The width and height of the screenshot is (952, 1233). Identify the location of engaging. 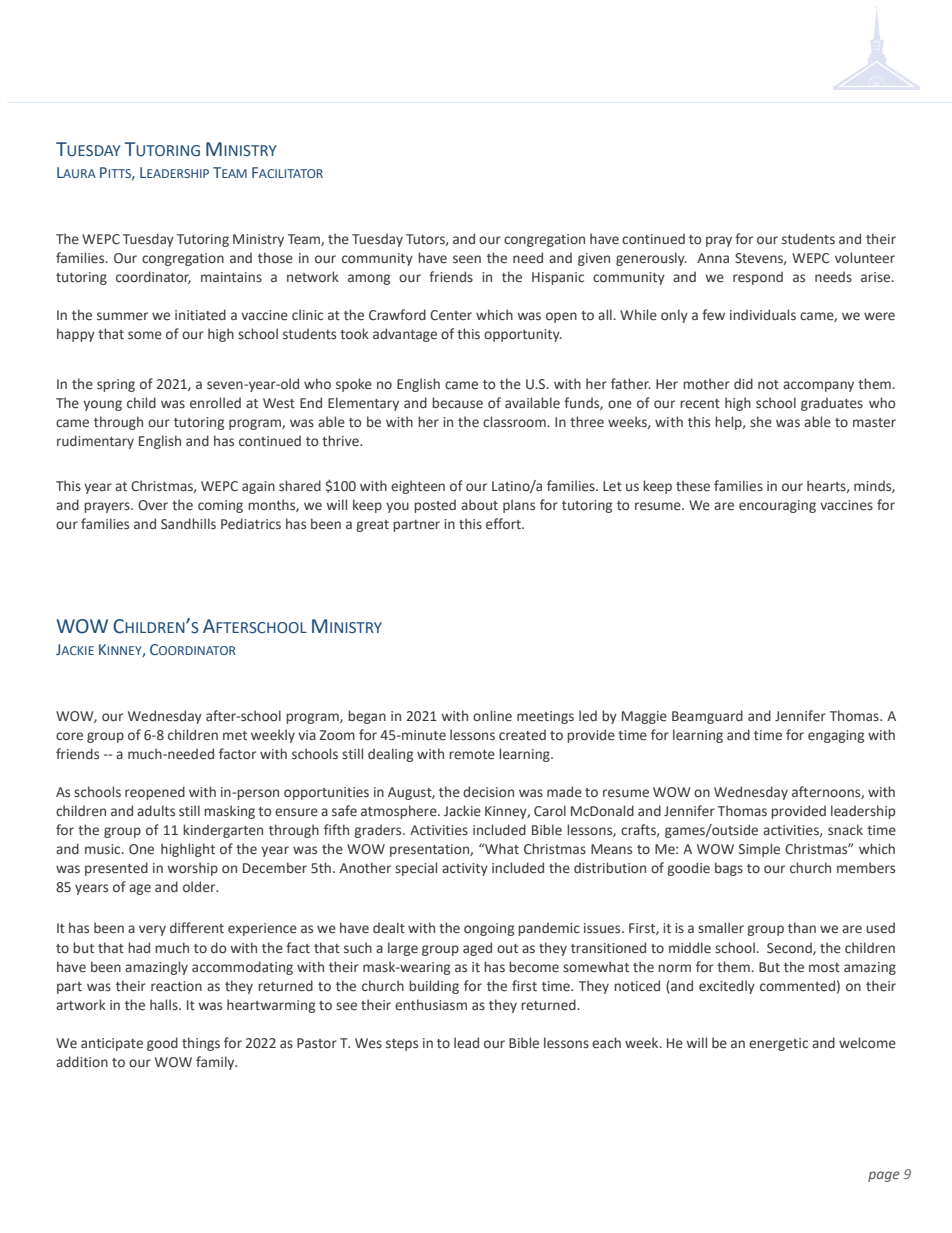
(836, 736).
